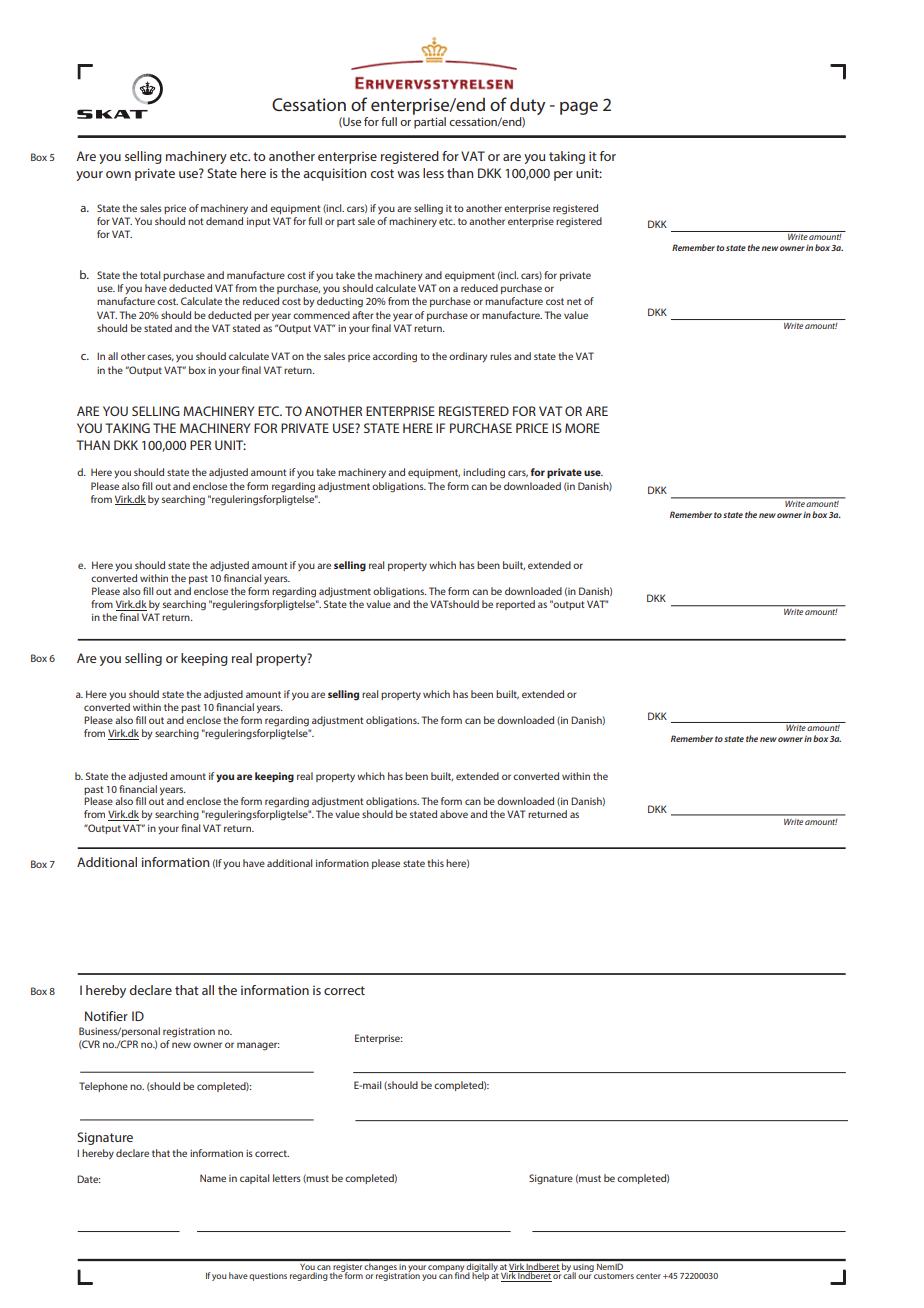  What do you see at coordinates (435, 863) in the image?
I see `this` at bounding box center [435, 863].
